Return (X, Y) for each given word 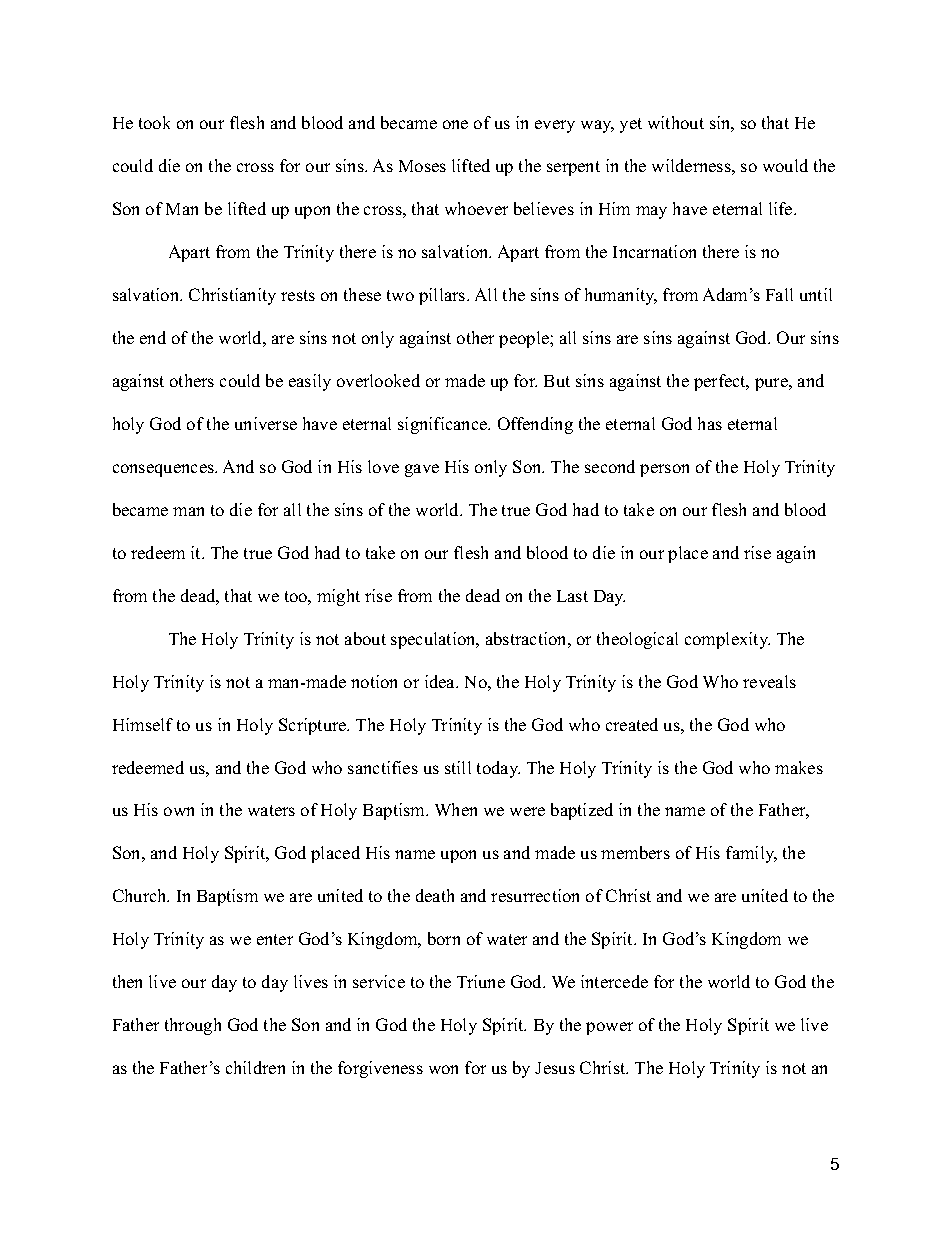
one (455, 124)
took (154, 122)
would (785, 165)
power (609, 1028)
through (193, 1026)
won (443, 1069)
